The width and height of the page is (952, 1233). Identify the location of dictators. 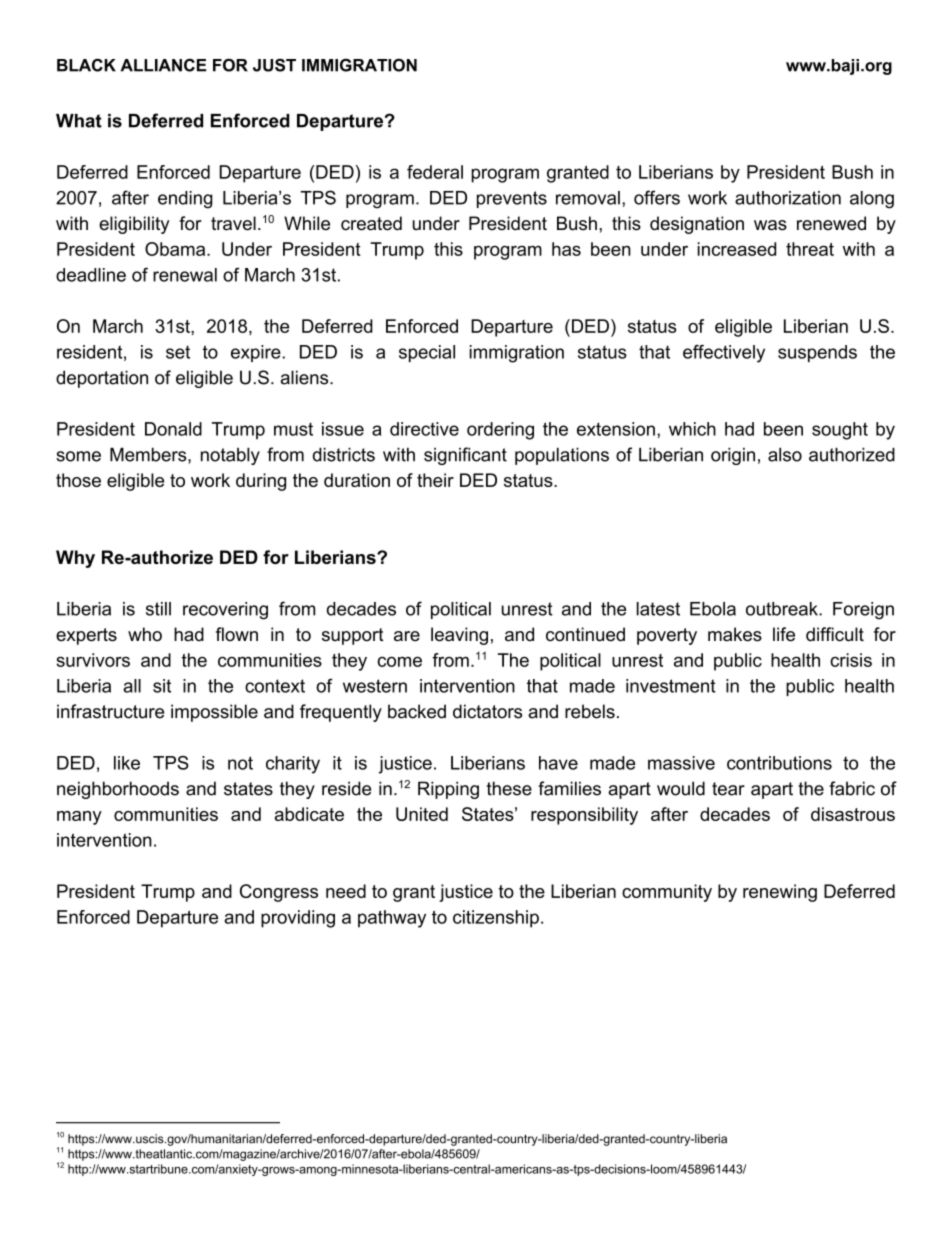
(487, 711).
